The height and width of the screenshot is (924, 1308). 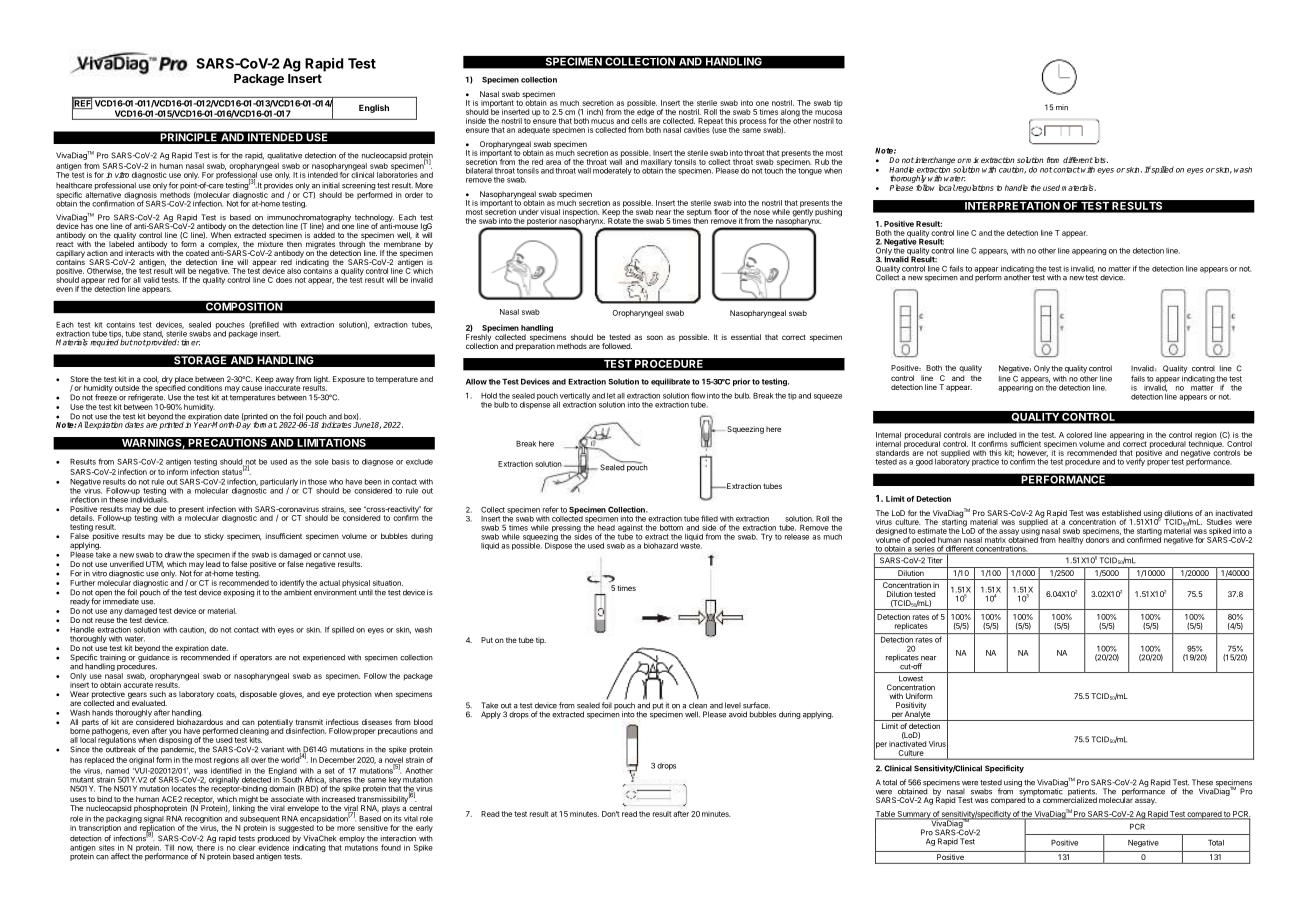 What do you see at coordinates (284, 156) in the screenshot?
I see `qualitative` at bounding box center [284, 156].
